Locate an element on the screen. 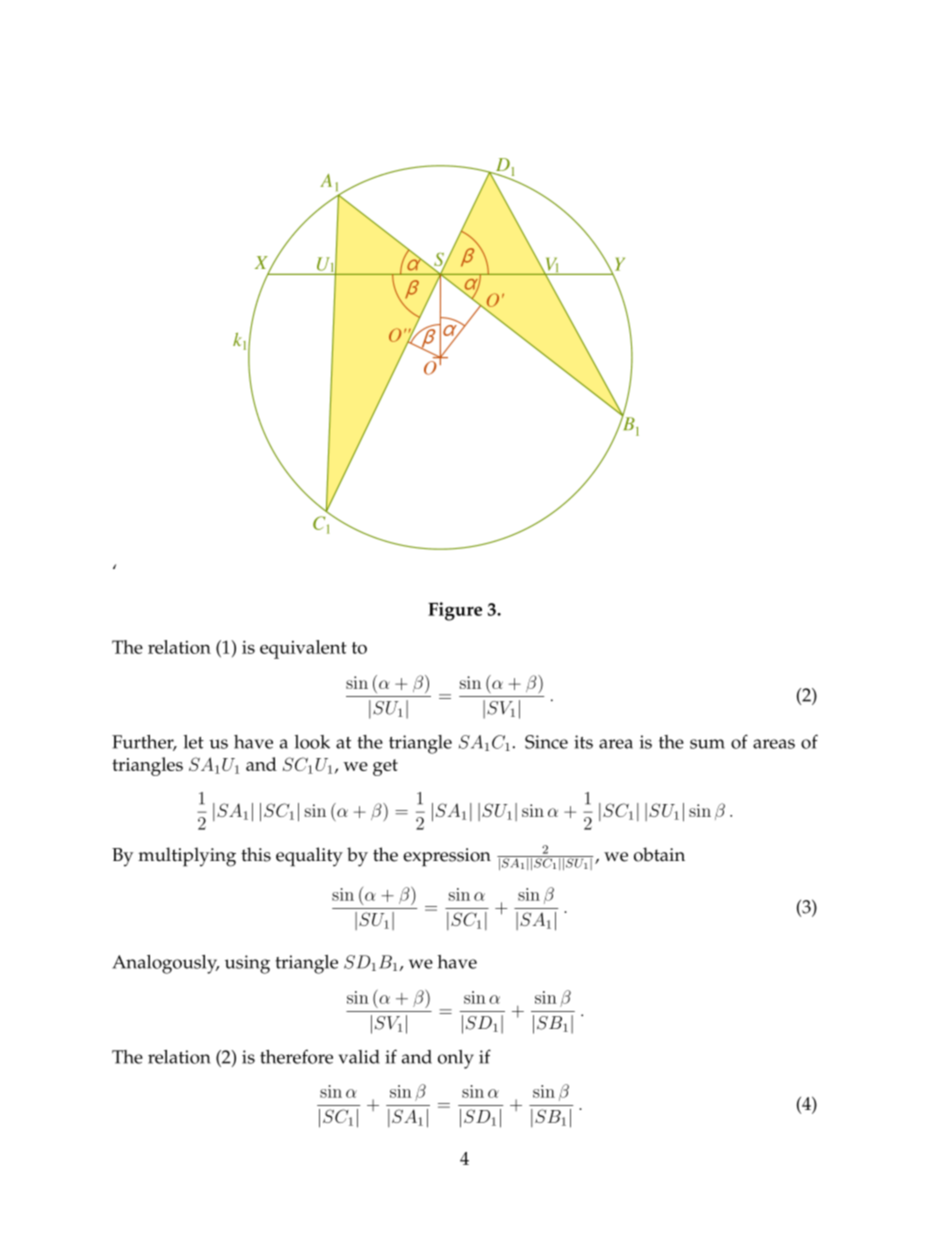 The height and width of the screenshot is (1233, 952). expression is located at coordinates (447, 857).
